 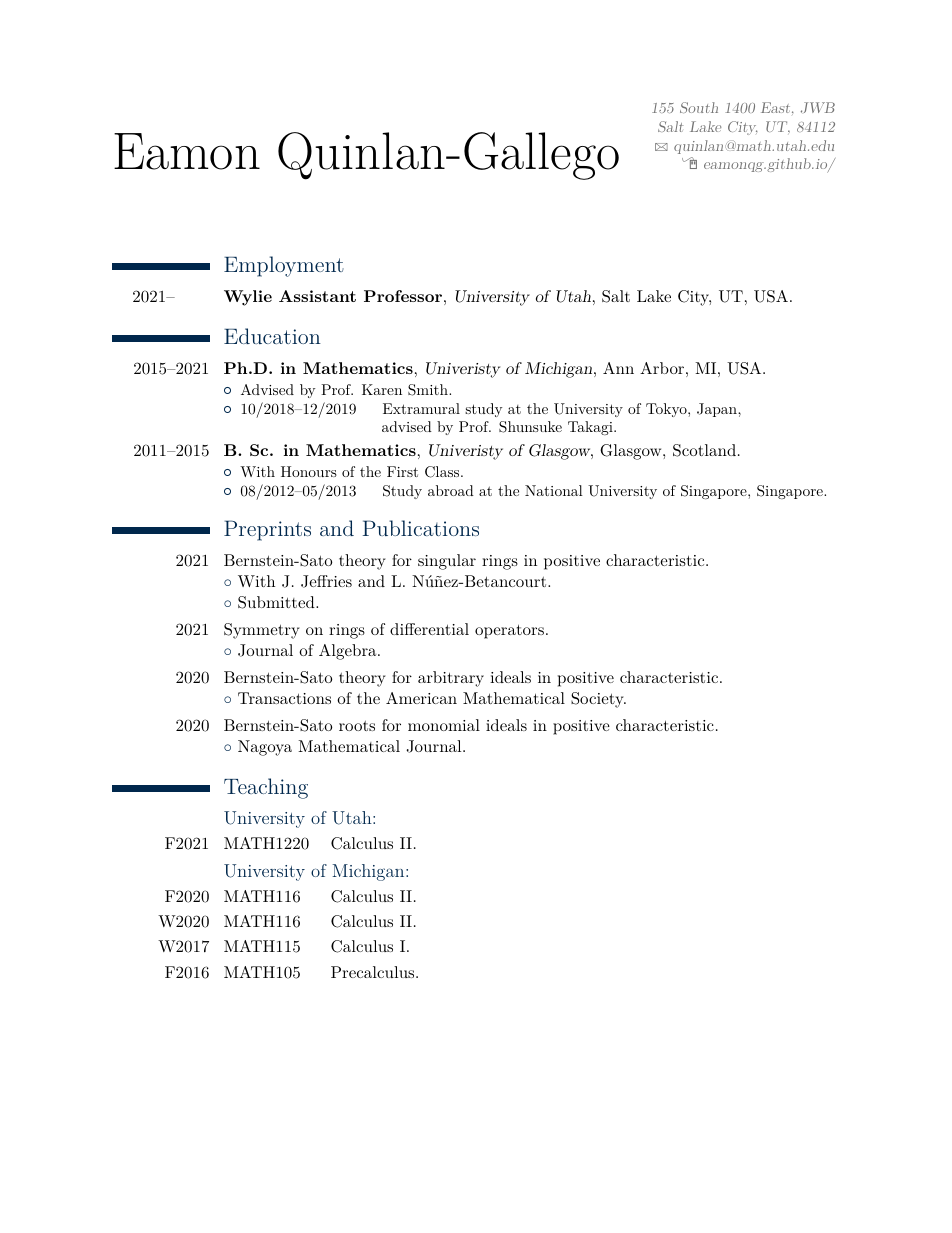 What do you see at coordinates (667, 410) in the page?
I see `Tokyo` at bounding box center [667, 410].
